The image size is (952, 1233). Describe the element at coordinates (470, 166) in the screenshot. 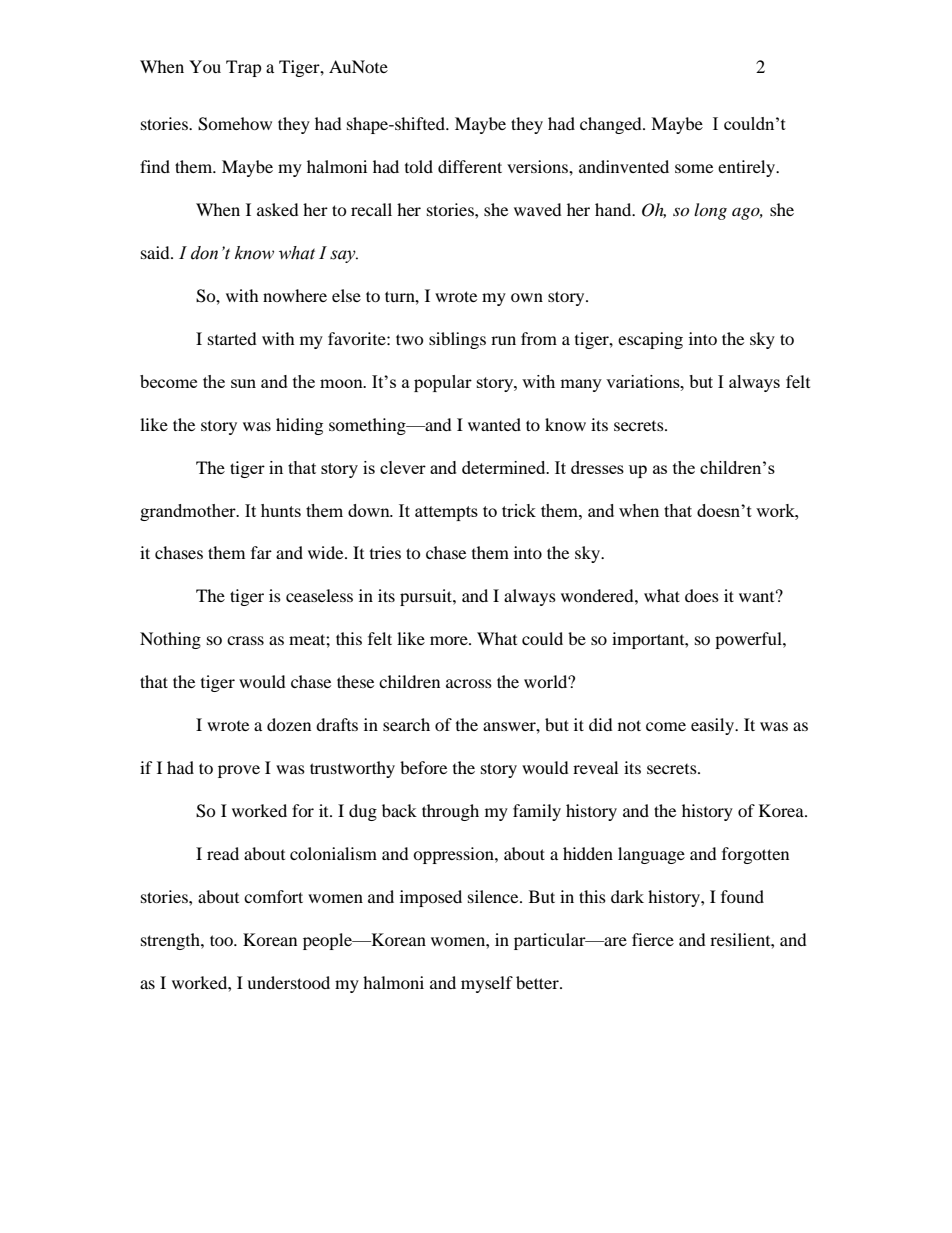

I see `different` at that location.
